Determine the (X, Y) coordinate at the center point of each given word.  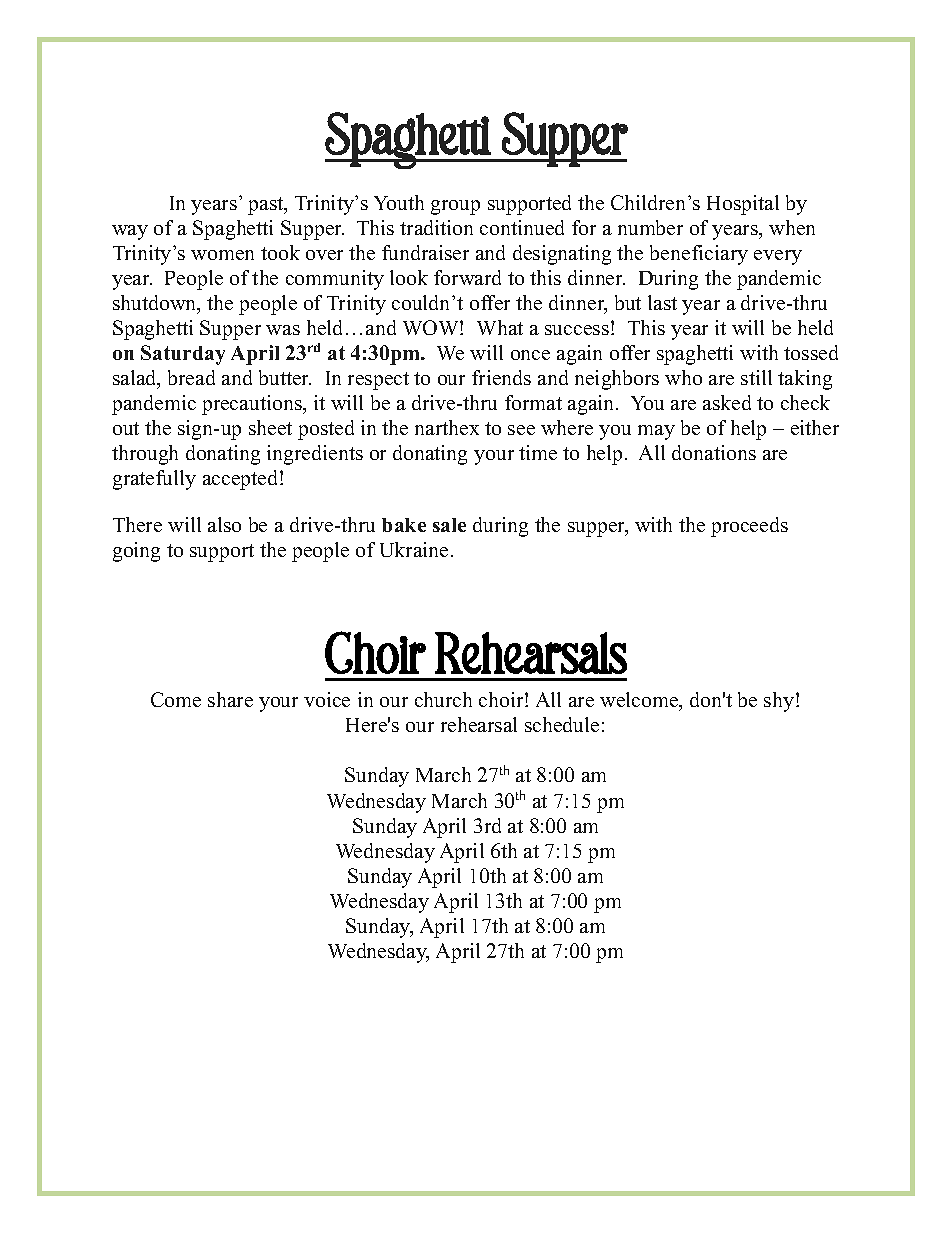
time (538, 452)
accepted (242, 480)
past (267, 206)
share (230, 699)
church (443, 699)
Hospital (743, 205)
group (455, 207)
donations (714, 452)
